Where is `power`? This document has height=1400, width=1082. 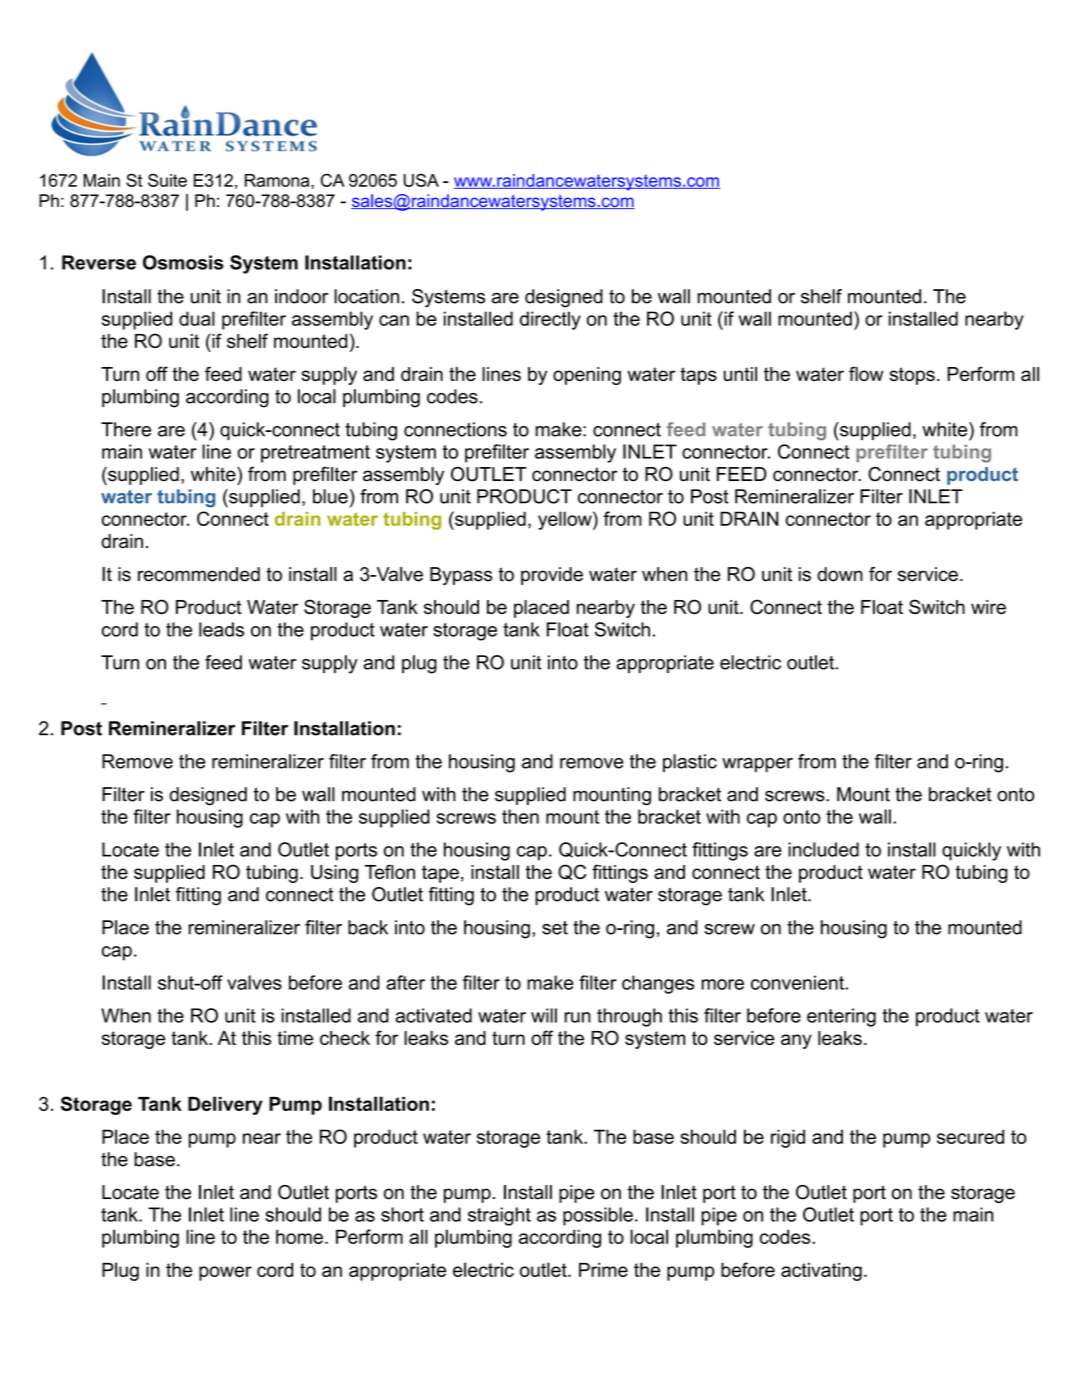 power is located at coordinates (225, 1273).
